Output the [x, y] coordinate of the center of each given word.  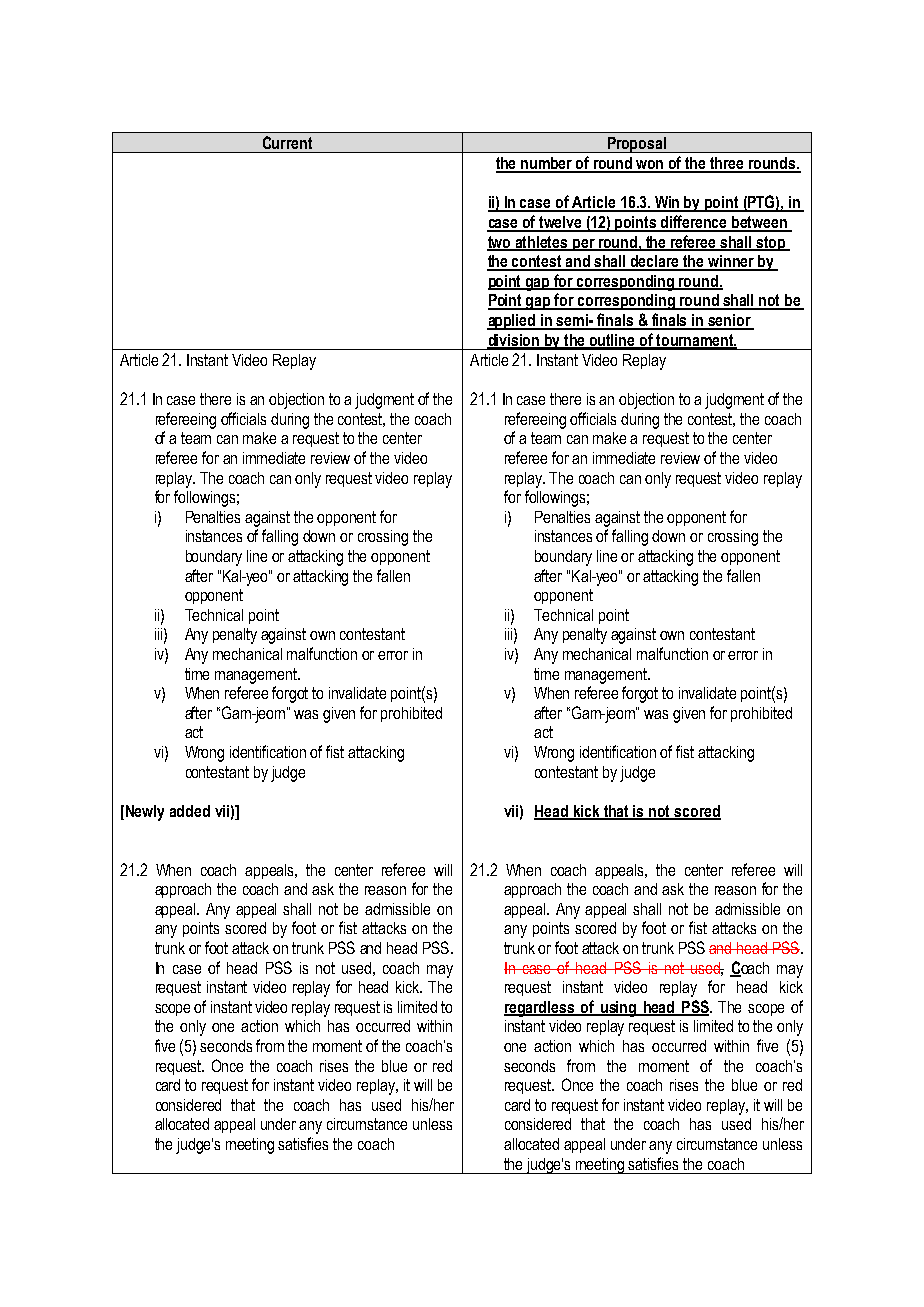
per [584, 245]
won [650, 166]
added [190, 811]
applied [512, 322]
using [618, 1009]
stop [771, 243]
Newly [145, 813]
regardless [540, 1009]
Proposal [636, 145]
